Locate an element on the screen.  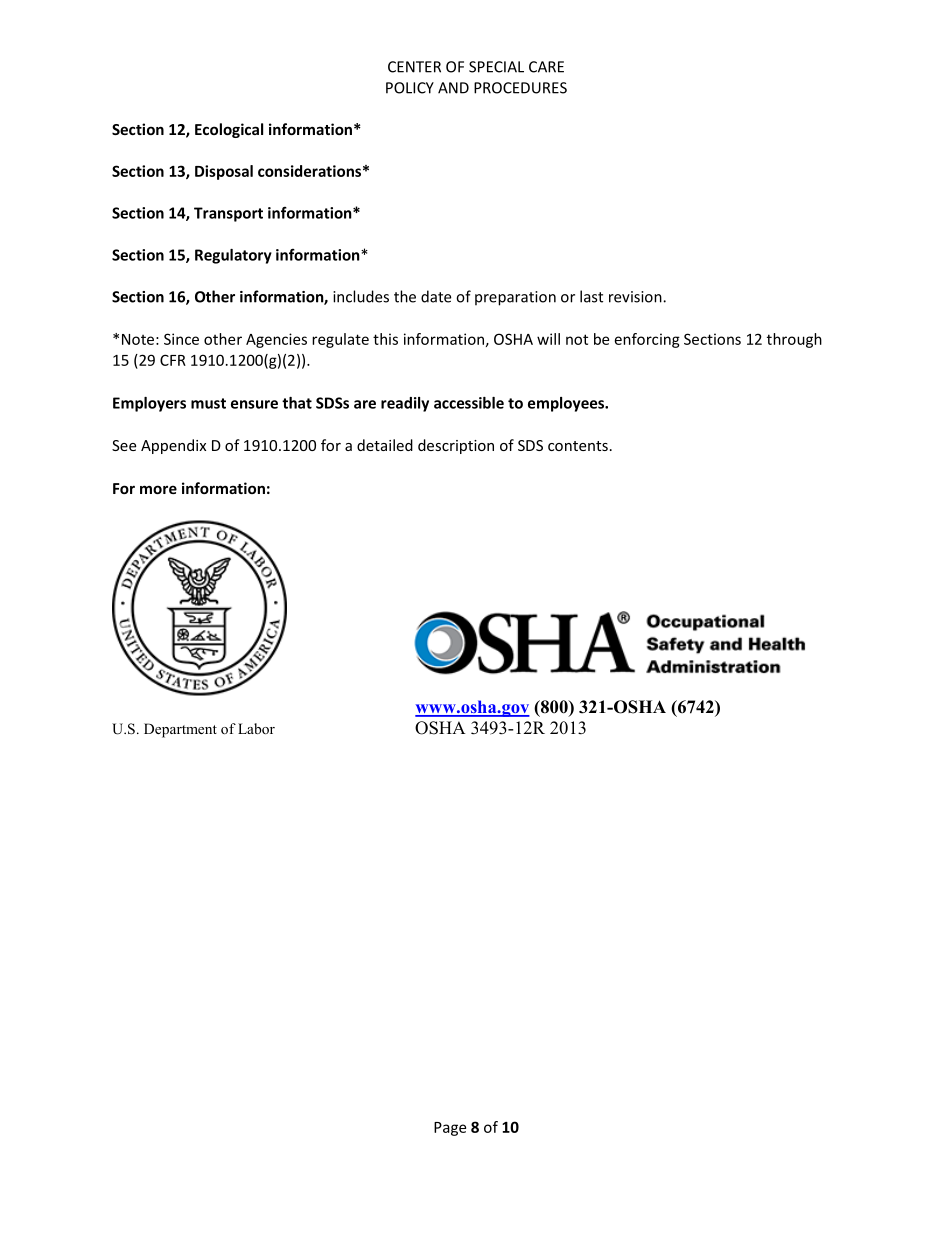
contents is located at coordinates (578, 446).
